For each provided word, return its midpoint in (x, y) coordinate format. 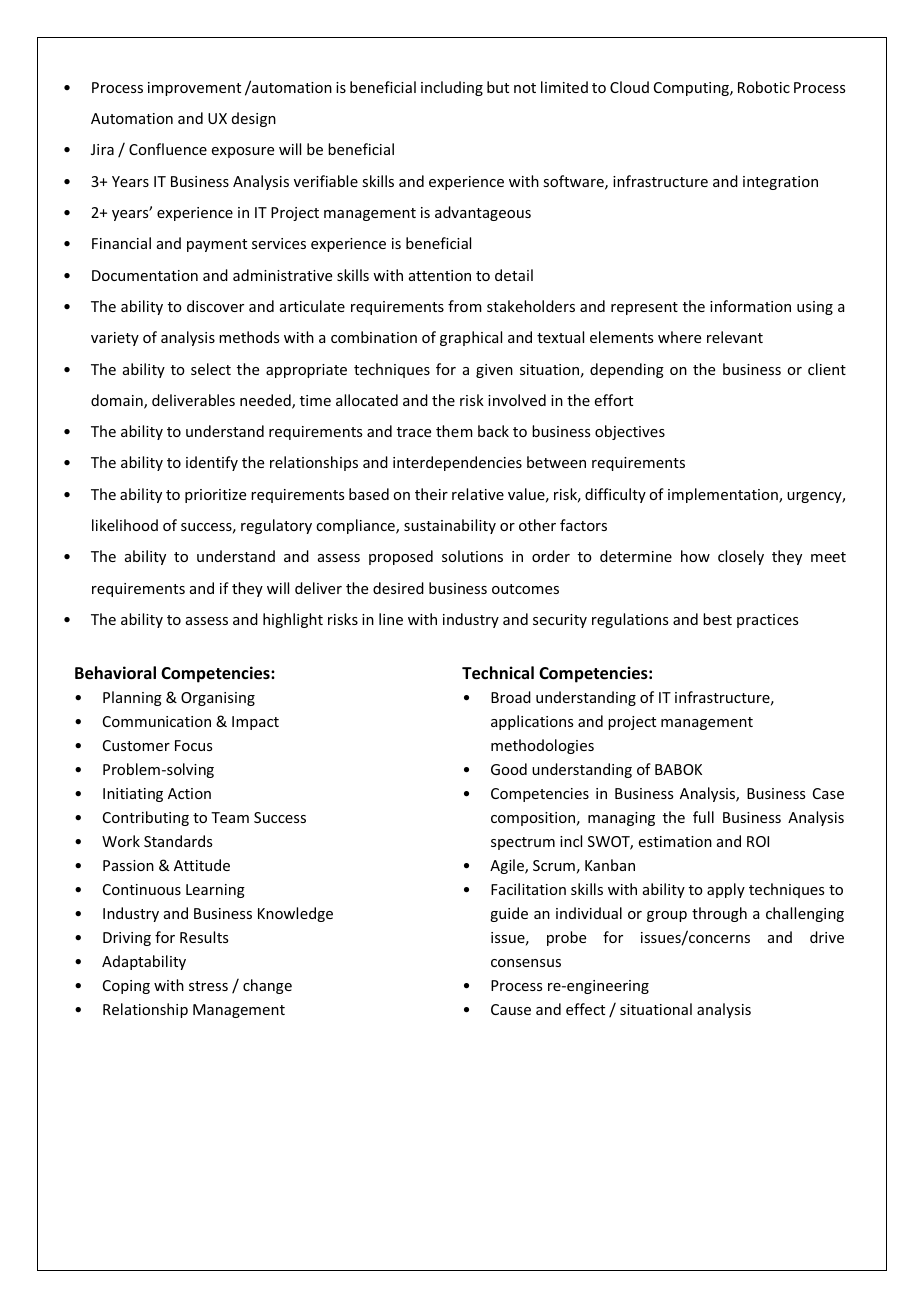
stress (208, 986)
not (525, 88)
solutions (472, 556)
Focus (193, 745)
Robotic (764, 87)
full (703, 817)
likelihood (125, 525)
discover (215, 306)
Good (509, 769)
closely (741, 557)
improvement (194, 89)
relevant (735, 337)
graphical (471, 338)
